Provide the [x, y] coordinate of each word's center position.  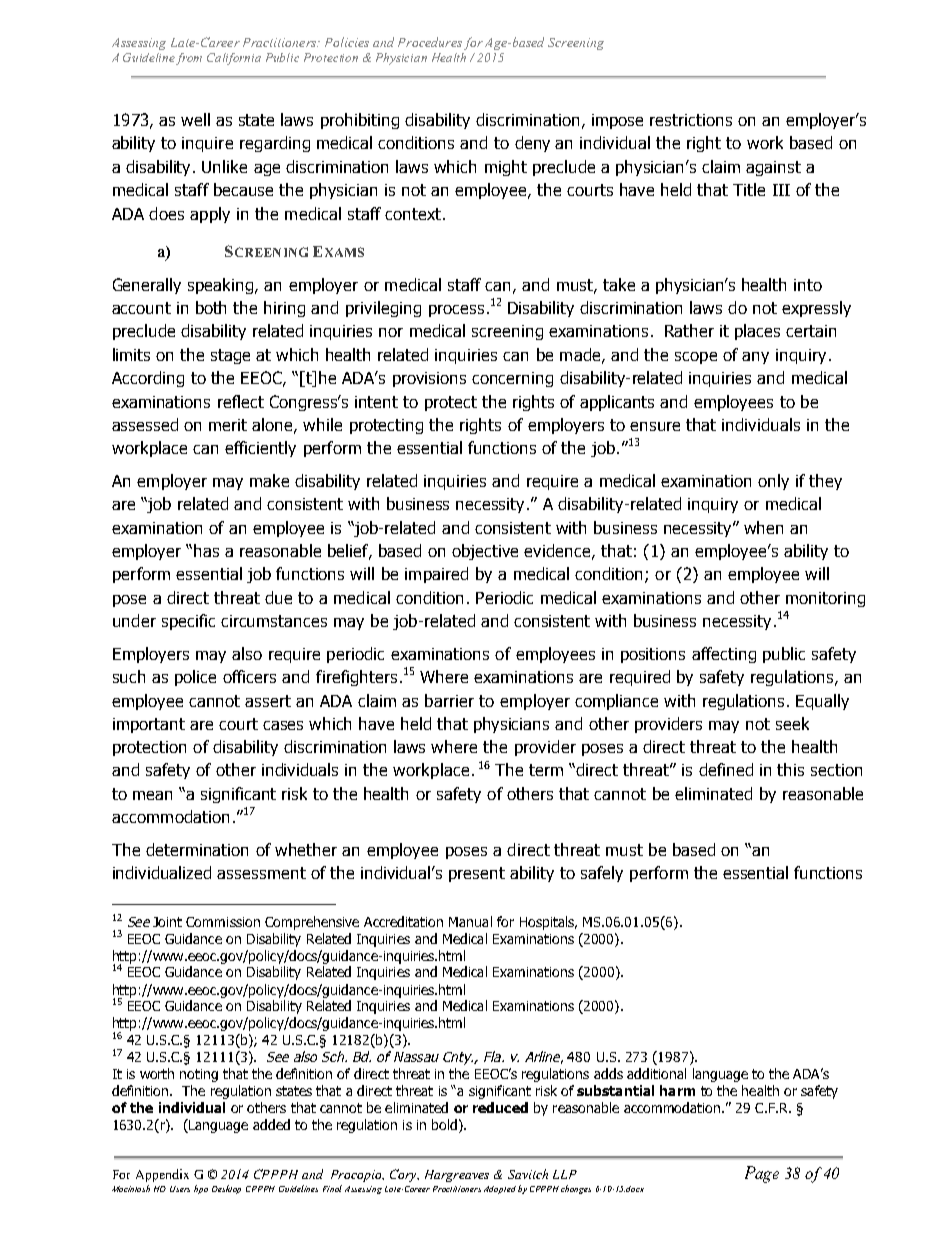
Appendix [162, 1175]
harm [677, 1090]
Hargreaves [457, 1176]
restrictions [691, 120]
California [234, 59]
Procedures [430, 42]
